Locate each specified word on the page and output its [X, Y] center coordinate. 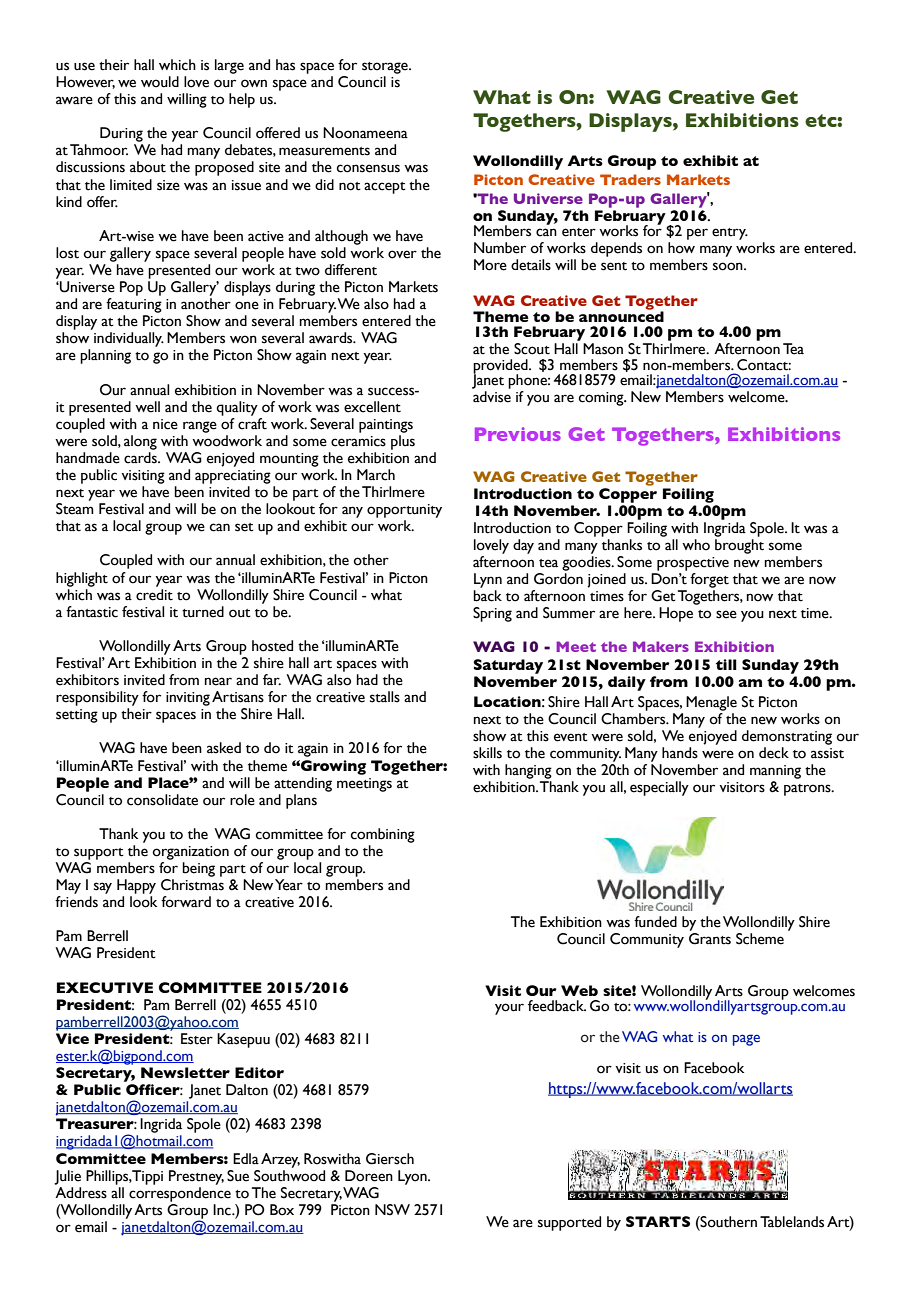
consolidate [162, 800]
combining [383, 835]
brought [739, 546]
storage [386, 68]
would [160, 82]
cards [141, 458]
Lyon [413, 1177]
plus [403, 442]
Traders [630, 179]
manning [775, 772]
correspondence [180, 1194]
